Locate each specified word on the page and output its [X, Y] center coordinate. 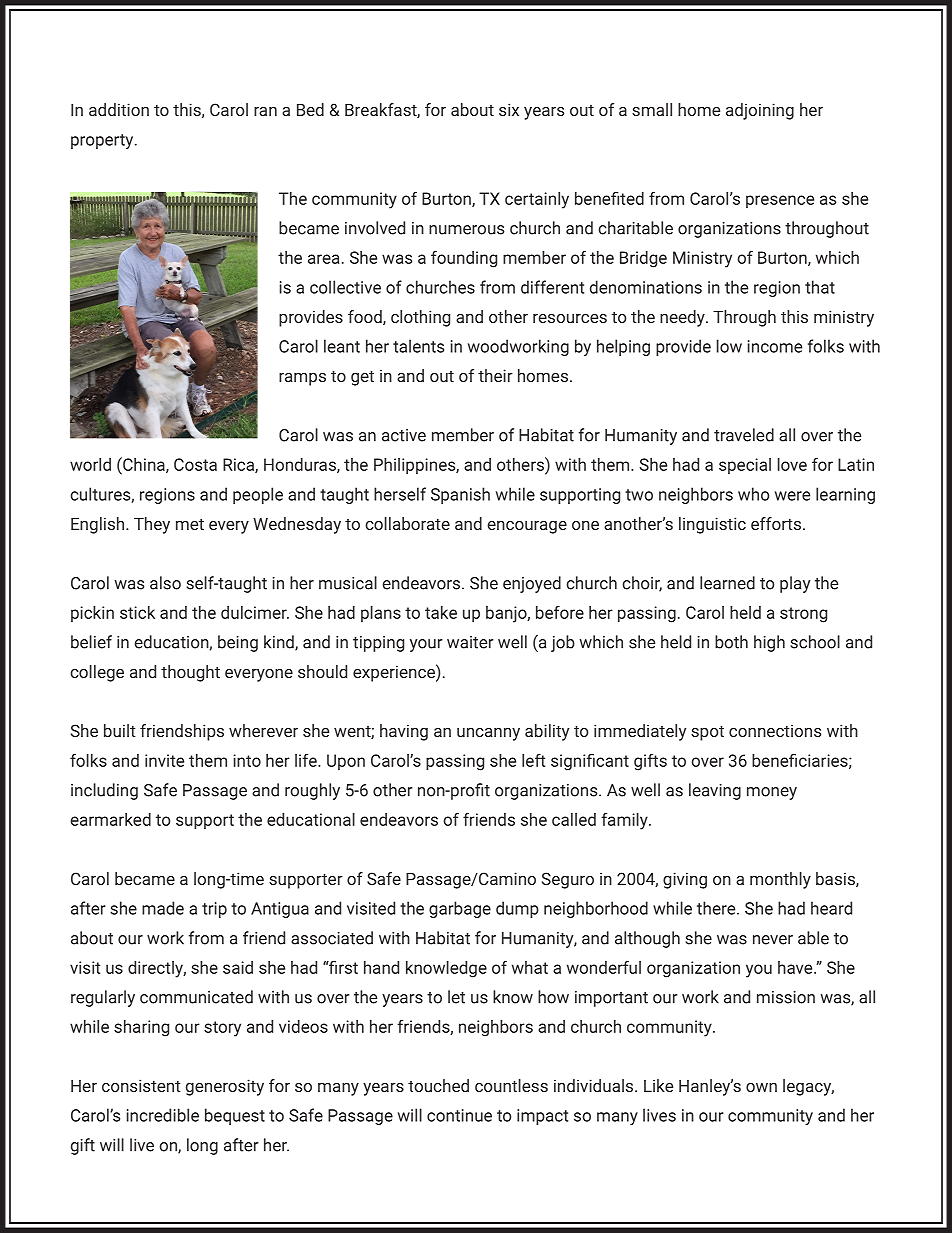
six [509, 109]
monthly [780, 880]
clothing [420, 318]
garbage [460, 909]
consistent [141, 1085]
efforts [776, 523]
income [775, 346]
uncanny [488, 734]
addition [119, 109]
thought [190, 673]
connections [775, 731]
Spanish [460, 495]
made [163, 908]
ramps [302, 379]
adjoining [760, 111]
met [190, 524]
